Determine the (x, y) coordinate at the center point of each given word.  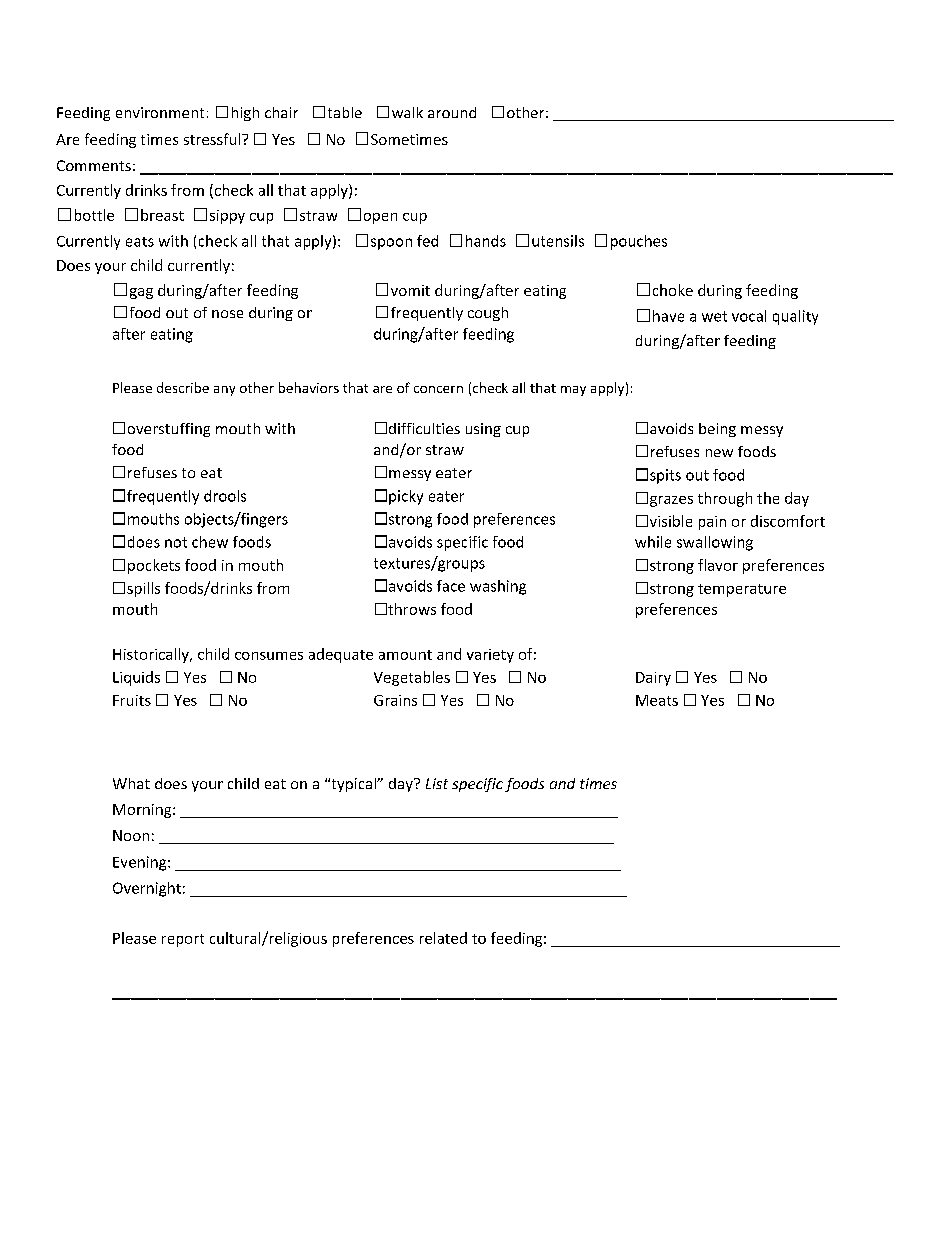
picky (406, 497)
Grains (395, 700)
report (183, 940)
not (176, 542)
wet (714, 316)
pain (712, 523)
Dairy (653, 679)
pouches (639, 242)
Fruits (132, 700)
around (452, 112)
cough (488, 314)
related (443, 938)
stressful (213, 139)
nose (227, 314)
